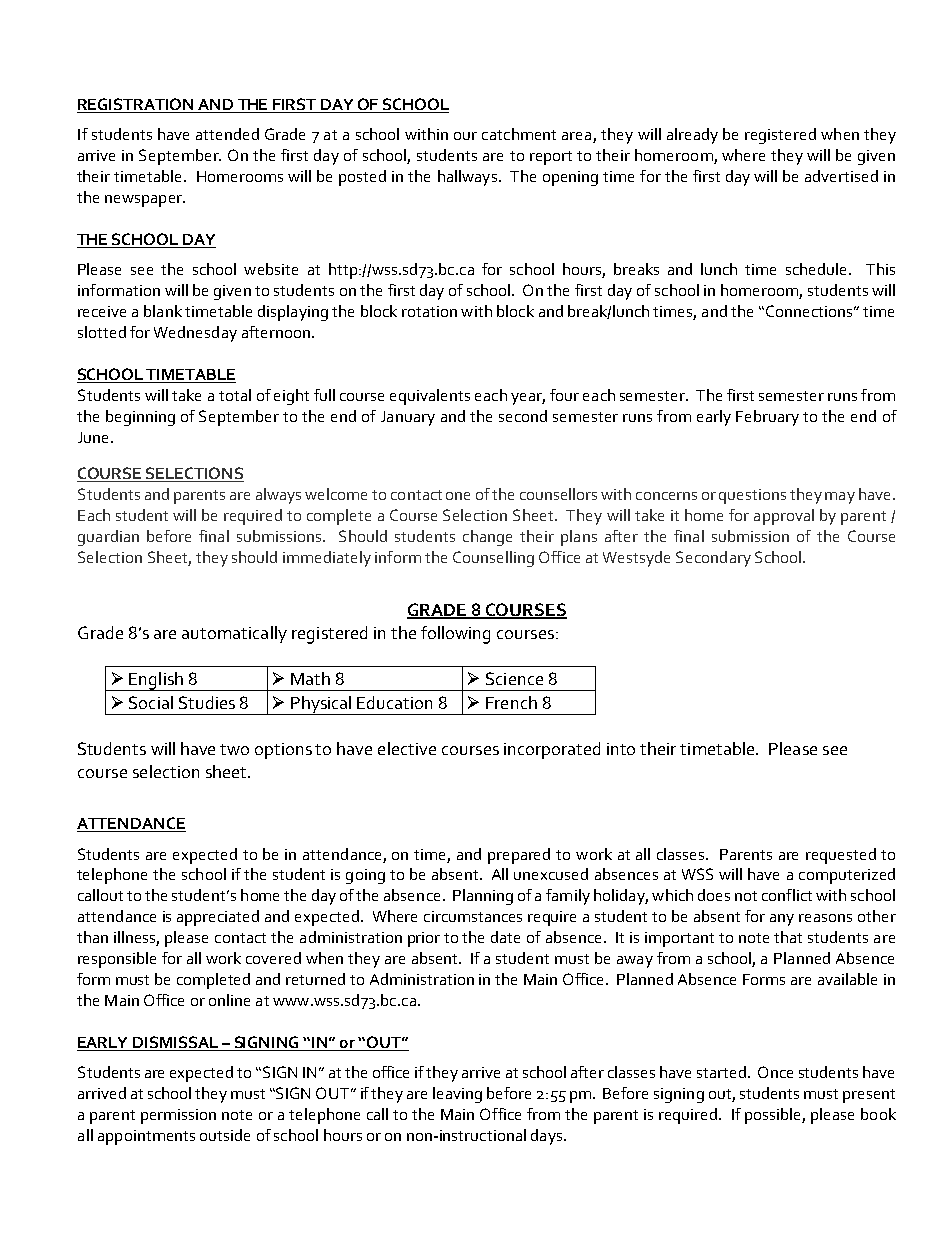  What do you see at coordinates (457, 1095) in the page?
I see `leaving` at bounding box center [457, 1095].
